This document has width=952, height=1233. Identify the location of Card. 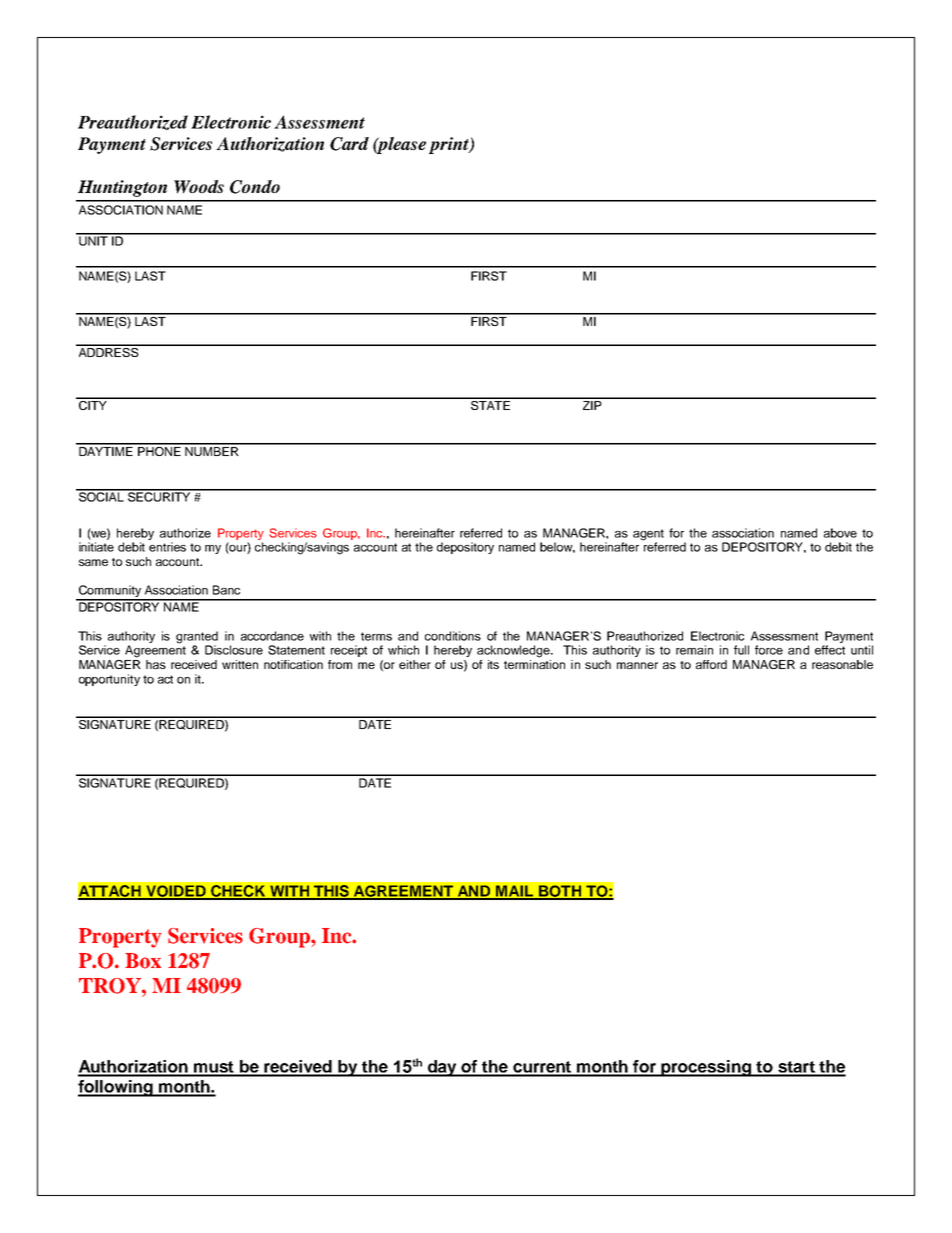
(349, 144).
